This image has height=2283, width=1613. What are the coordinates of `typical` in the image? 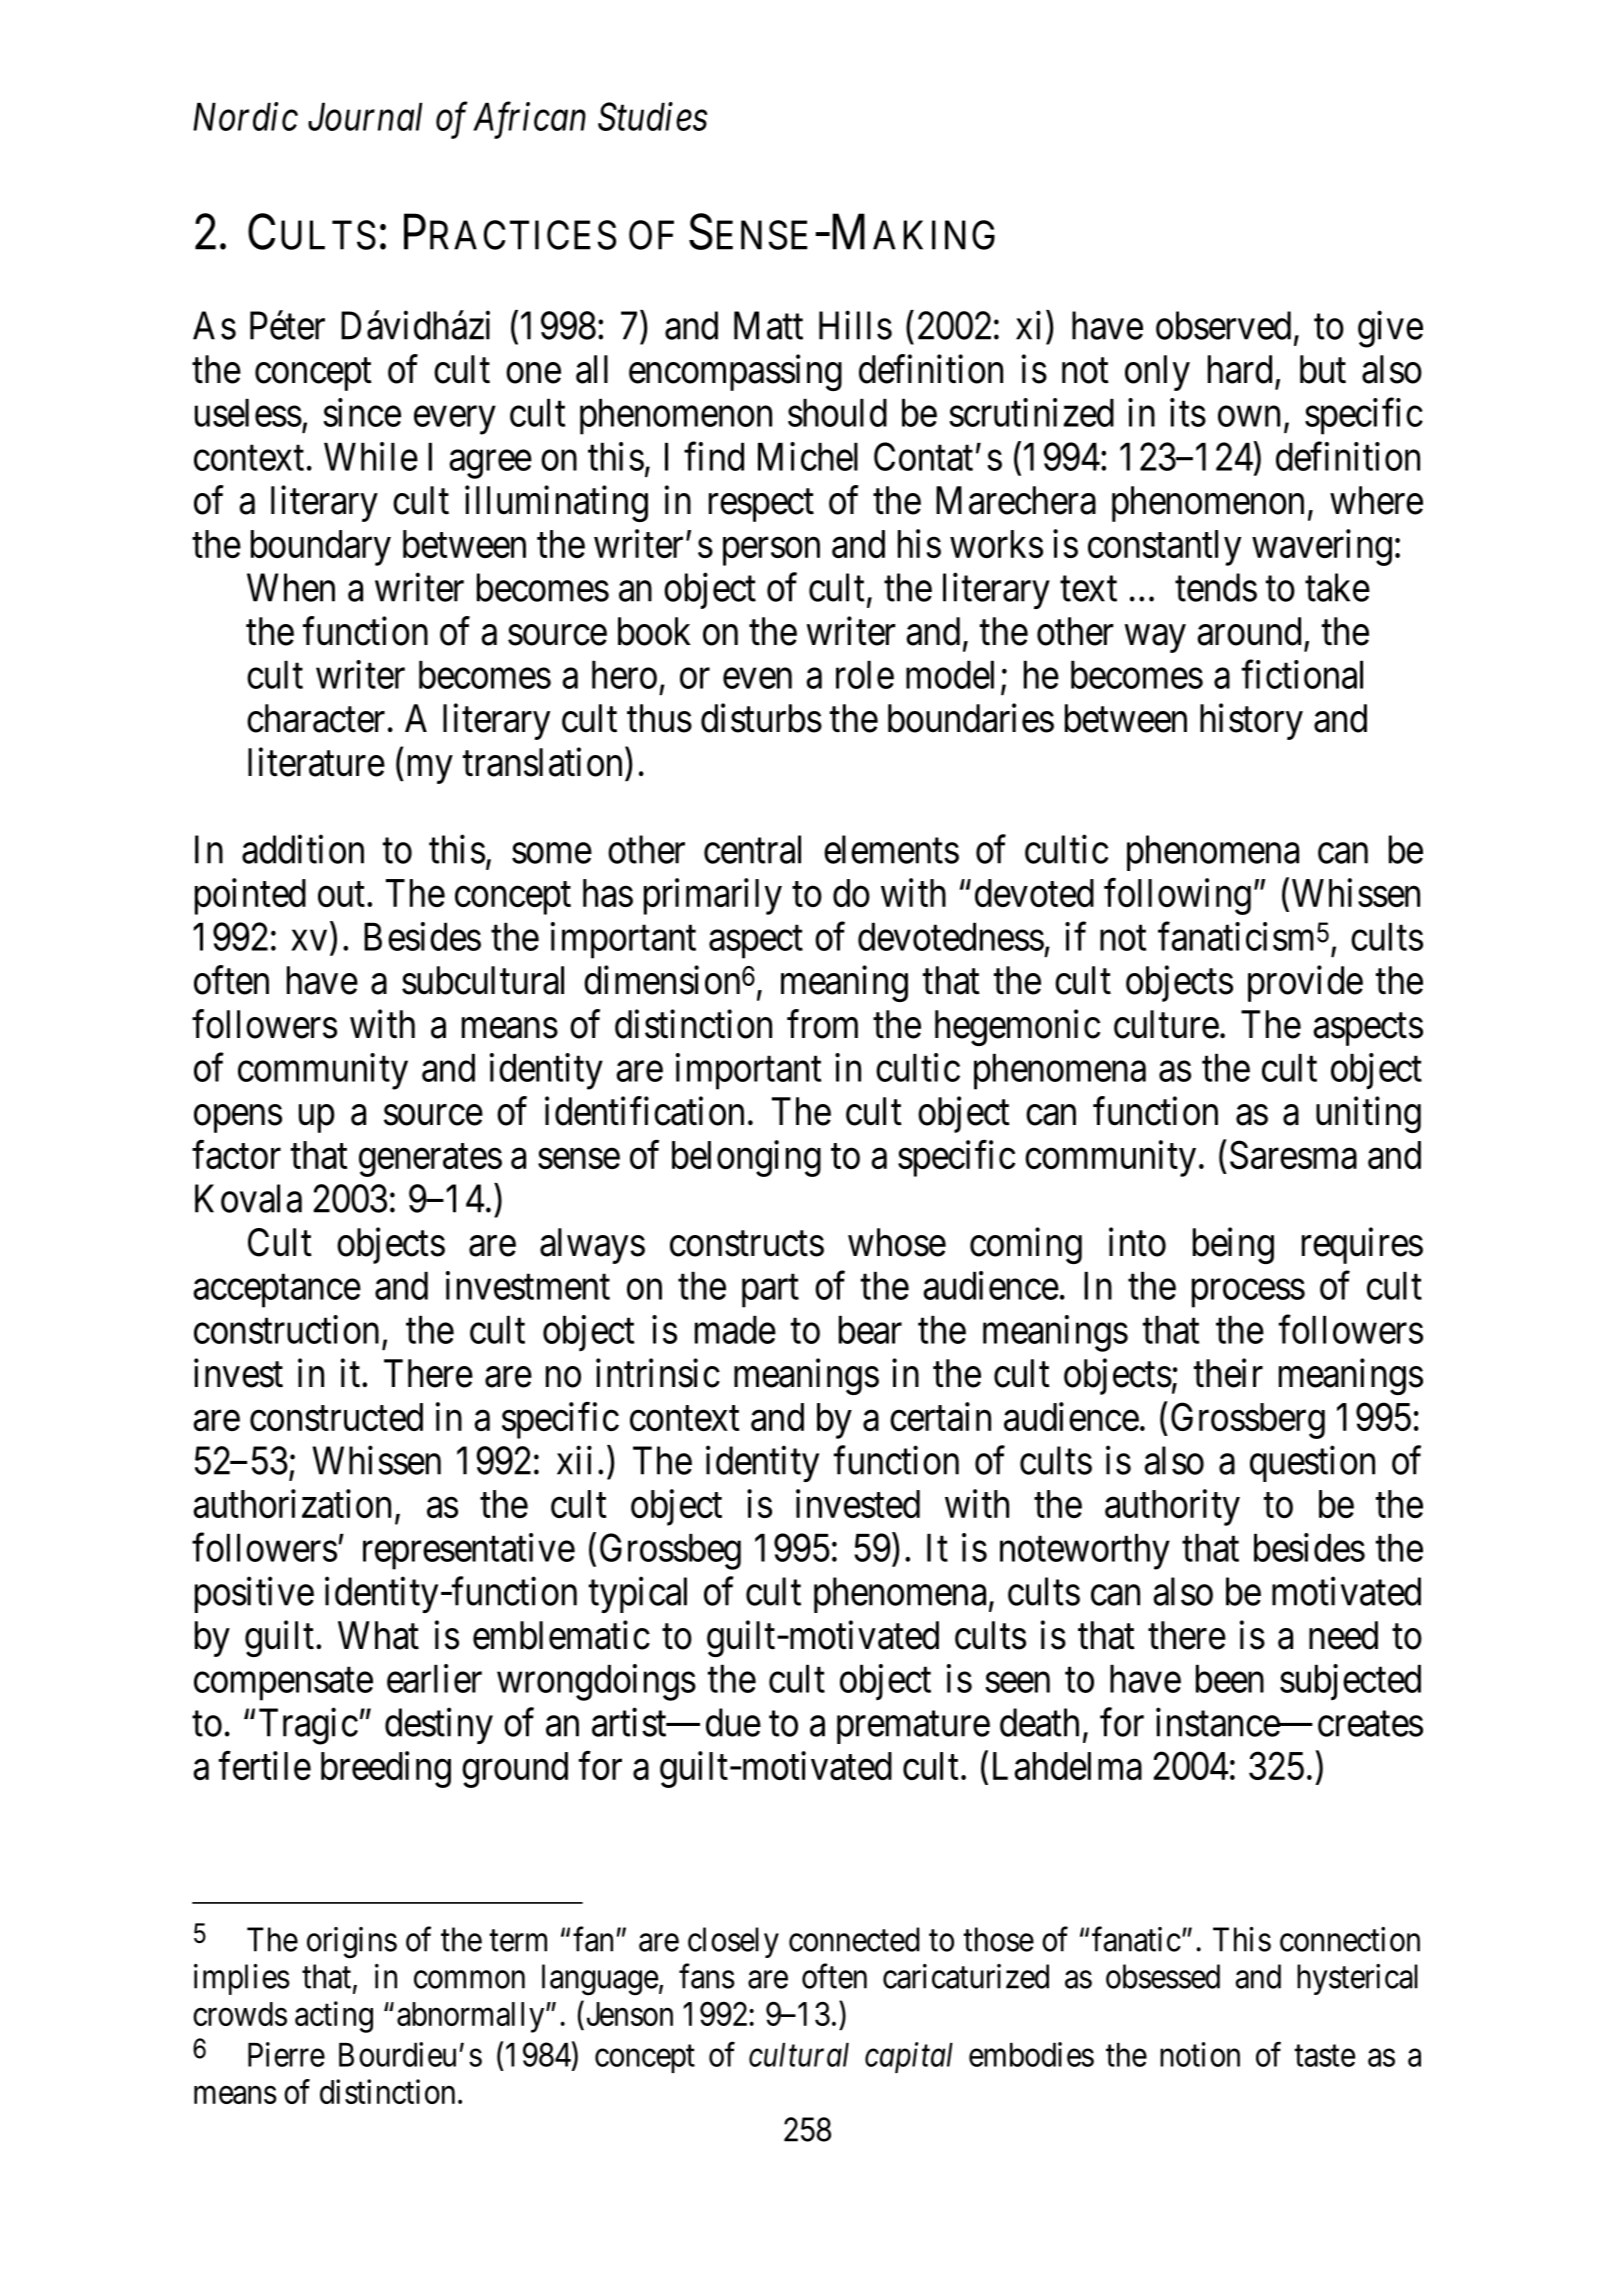 It's located at (638, 1595).
